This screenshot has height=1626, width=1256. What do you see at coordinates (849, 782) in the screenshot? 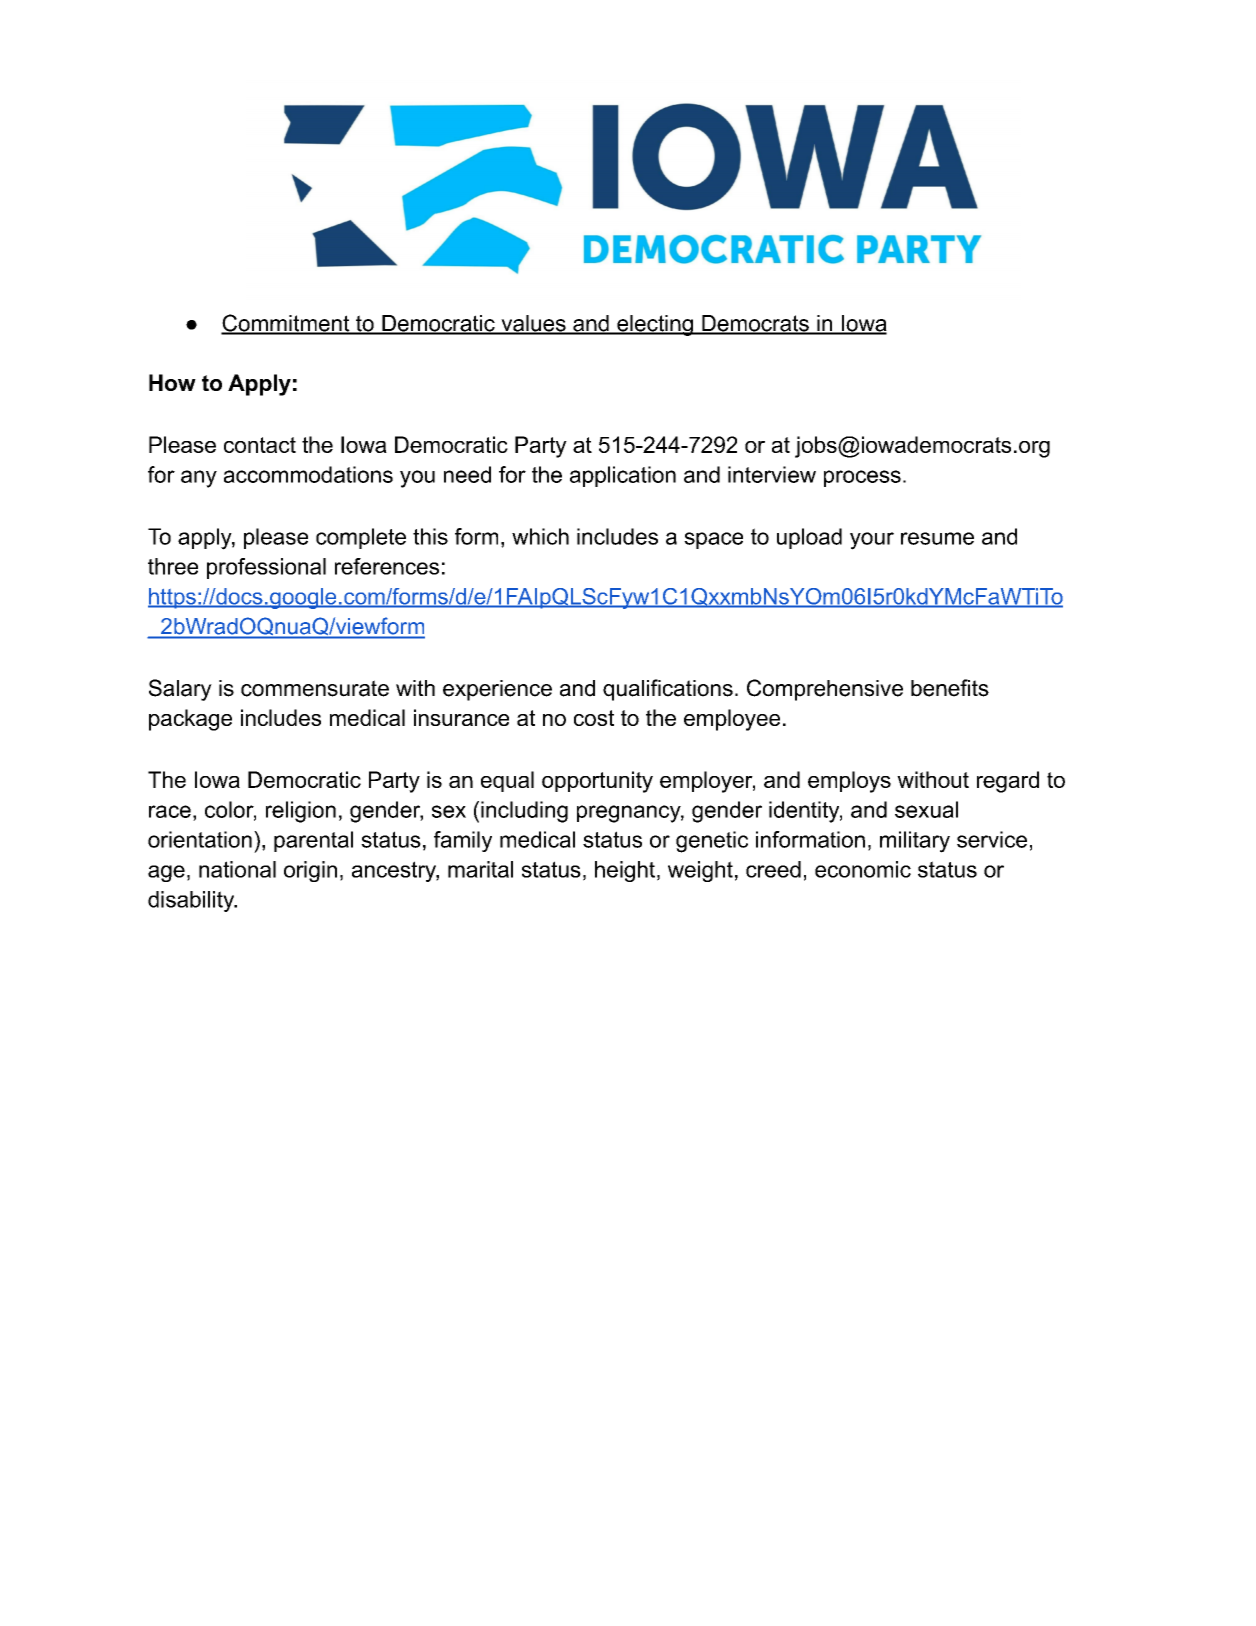
I see `employs` at bounding box center [849, 782].
